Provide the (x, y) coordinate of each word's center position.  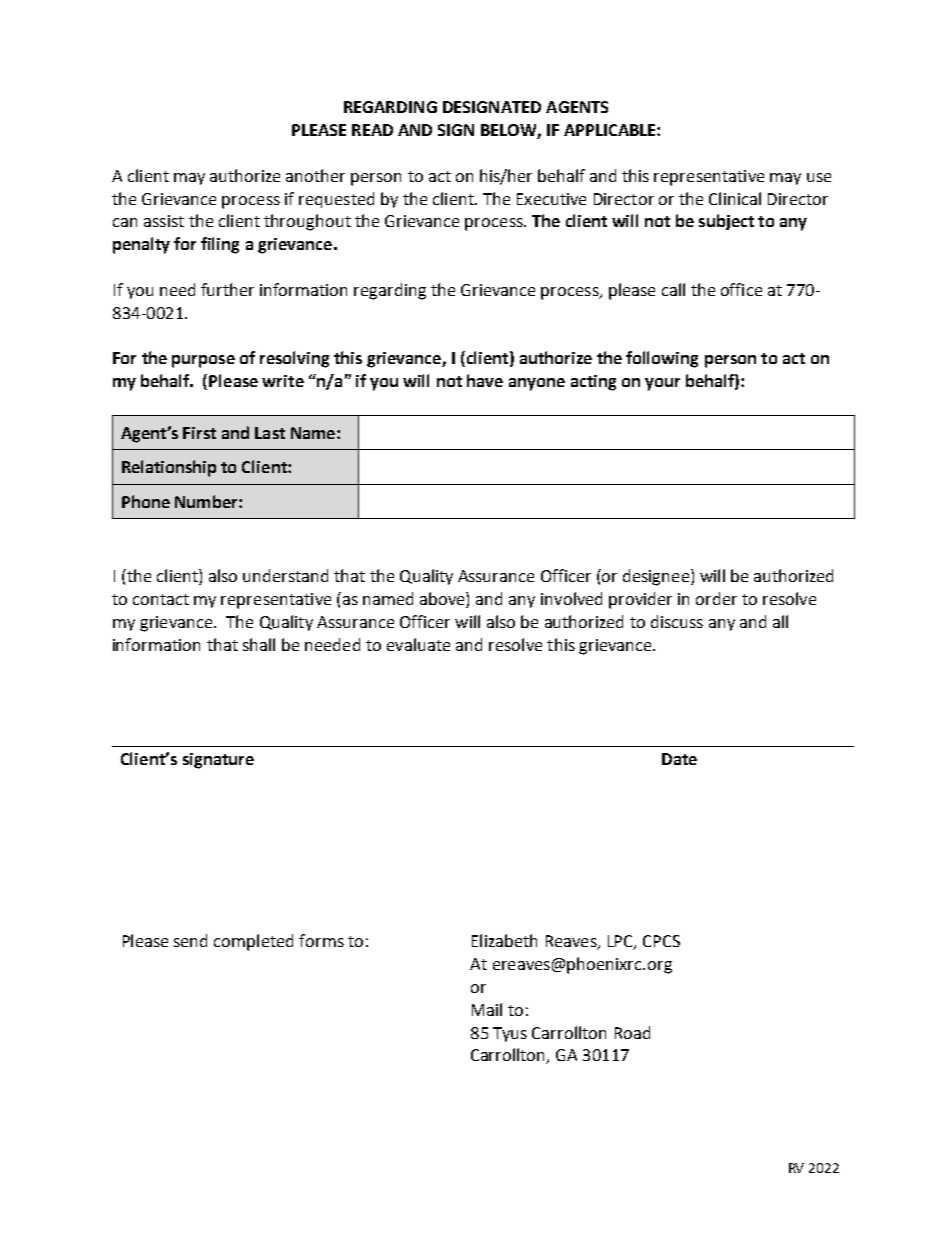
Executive (551, 199)
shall (259, 644)
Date (679, 759)
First (199, 433)
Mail (487, 1009)
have (485, 380)
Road (632, 1032)
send (190, 940)
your (662, 384)
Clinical (735, 198)
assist (164, 221)
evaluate (418, 644)
